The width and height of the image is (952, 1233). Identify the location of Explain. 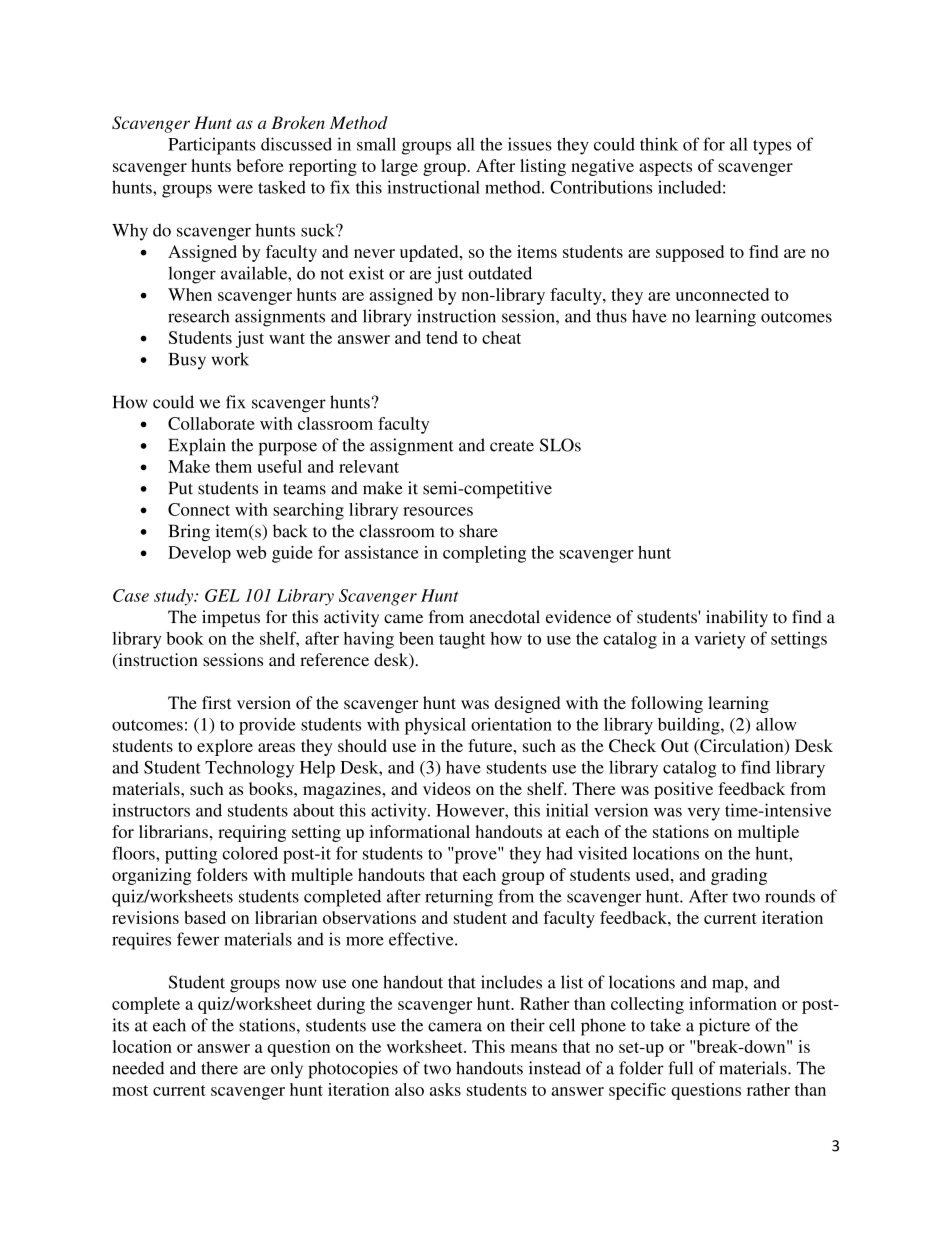
(197, 447).
